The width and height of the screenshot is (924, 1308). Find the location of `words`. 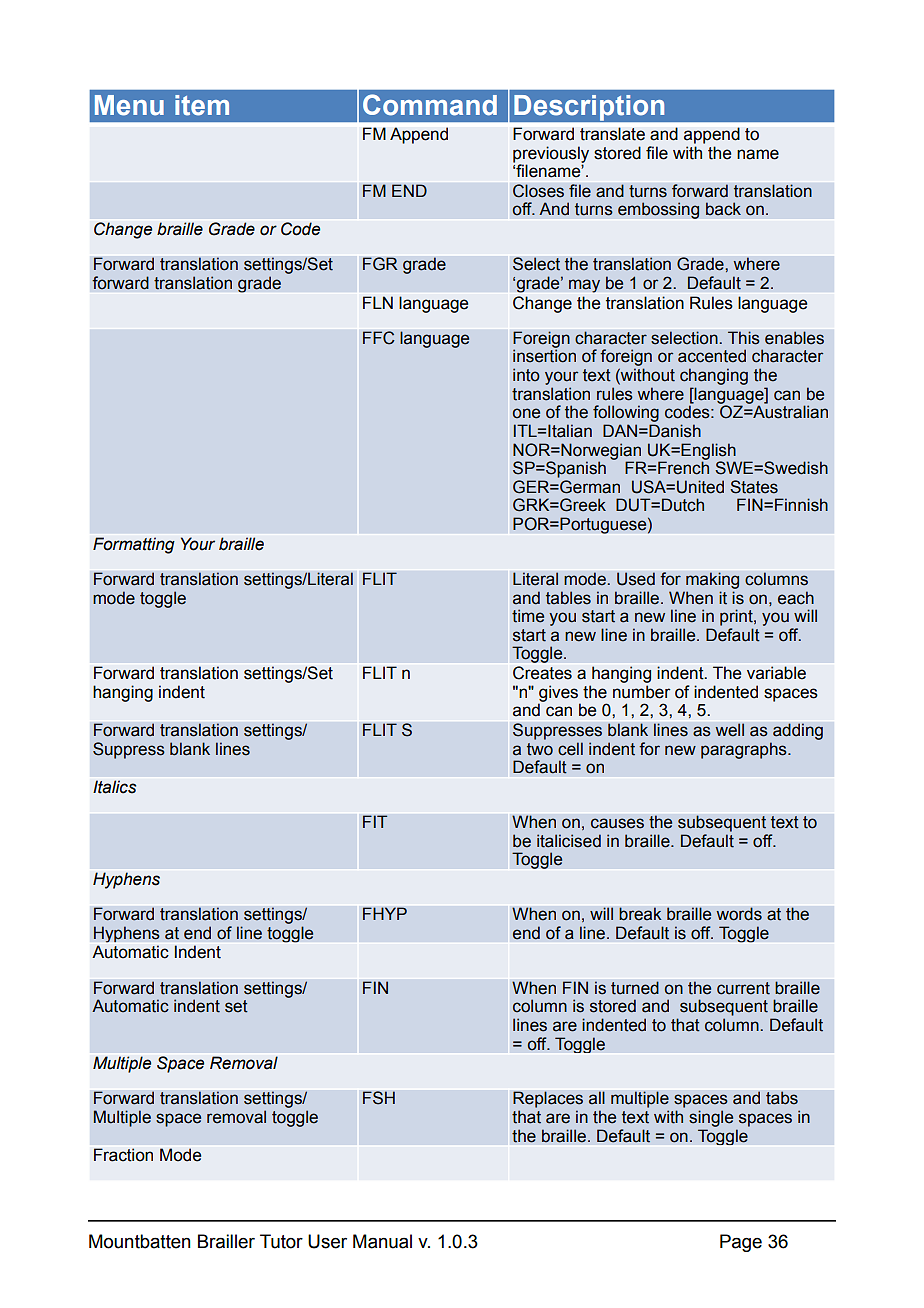

words is located at coordinates (739, 914).
